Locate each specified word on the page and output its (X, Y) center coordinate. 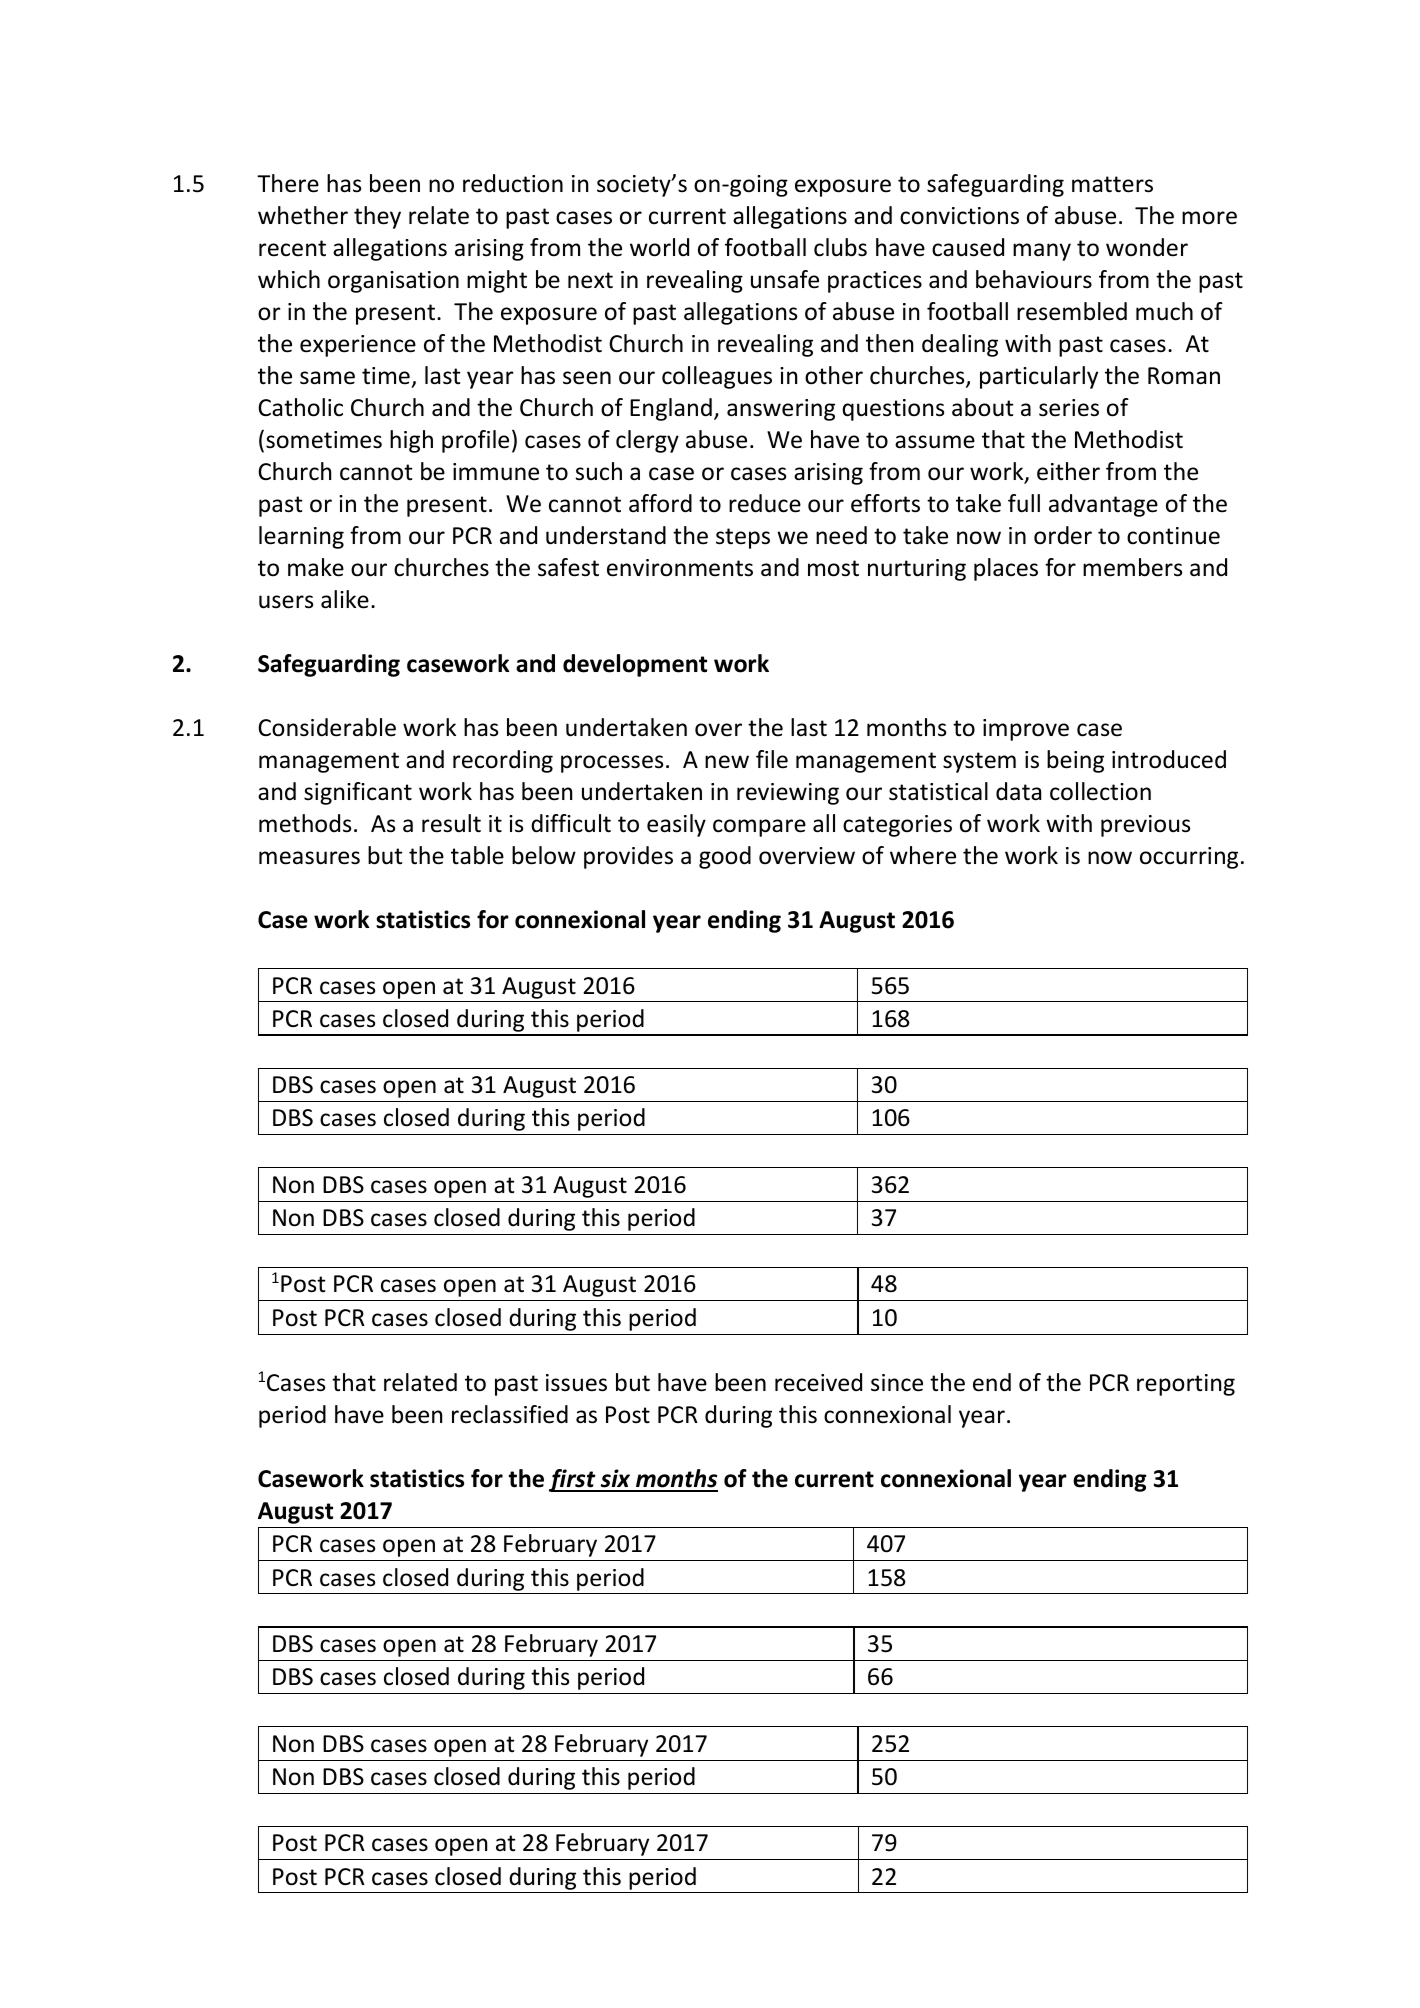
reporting (1186, 1385)
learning (301, 537)
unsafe (785, 279)
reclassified (510, 1414)
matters (1112, 184)
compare (759, 828)
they (377, 217)
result (451, 823)
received (818, 1382)
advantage (1103, 505)
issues (576, 1383)
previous (1145, 826)
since (897, 1383)
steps (743, 538)
